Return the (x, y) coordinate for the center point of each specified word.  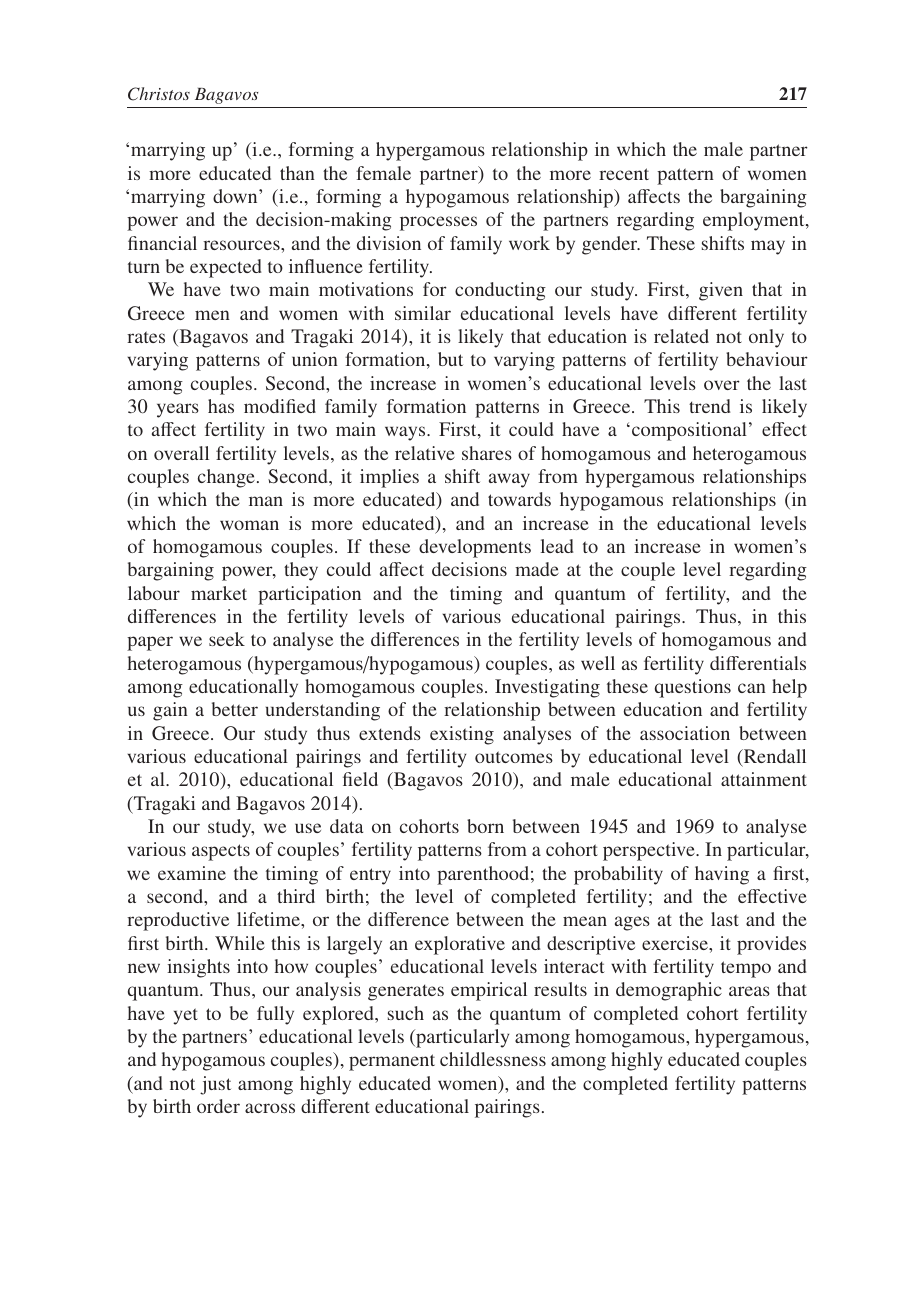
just (215, 1085)
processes (438, 223)
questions (693, 688)
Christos (159, 94)
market (219, 593)
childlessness (493, 1059)
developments (475, 548)
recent (624, 174)
